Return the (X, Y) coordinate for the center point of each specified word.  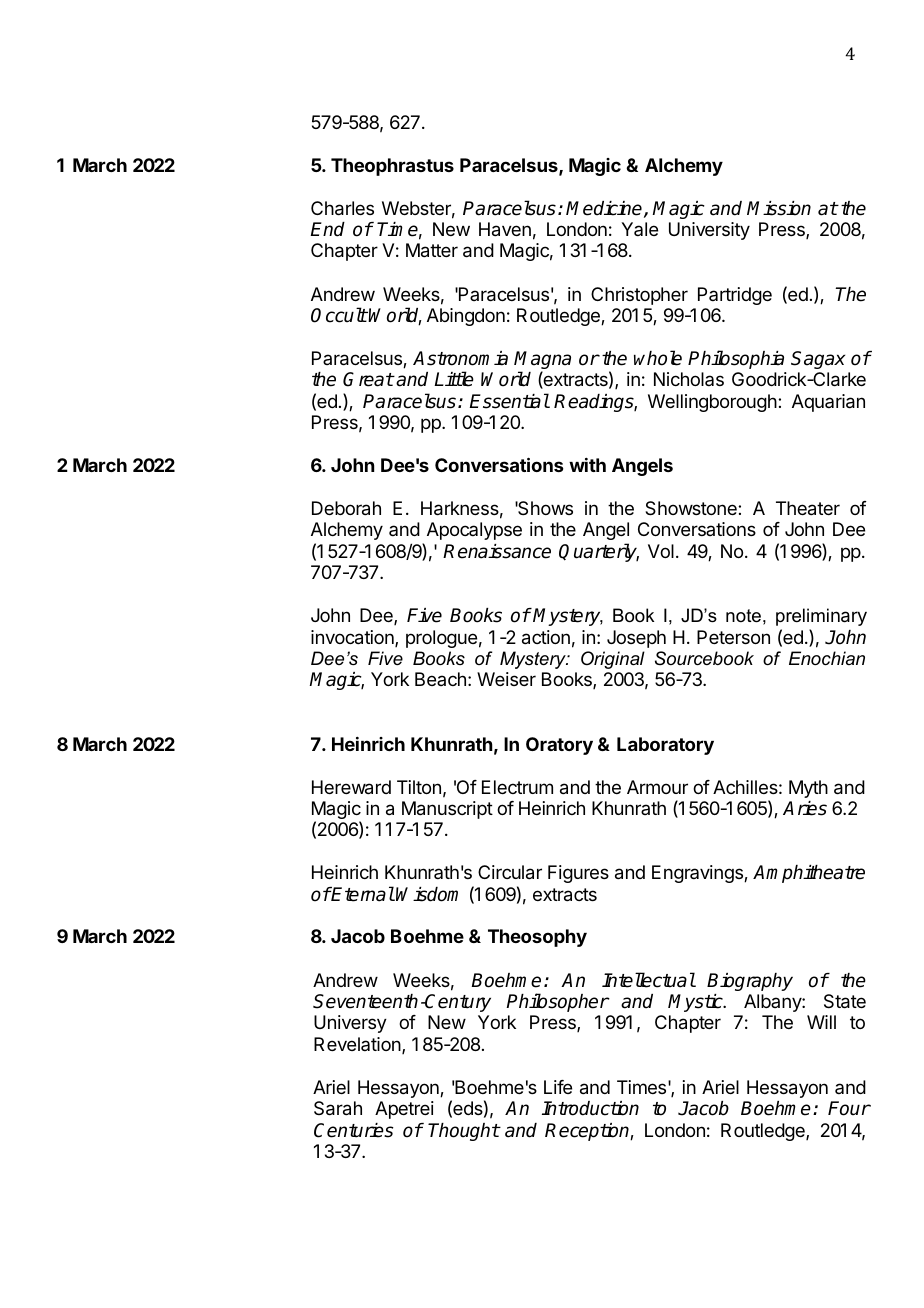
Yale (639, 229)
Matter (432, 250)
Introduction (590, 1108)
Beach (440, 679)
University (709, 231)
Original (613, 660)
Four (849, 1108)
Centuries (354, 1130)
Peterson (733, 637)
